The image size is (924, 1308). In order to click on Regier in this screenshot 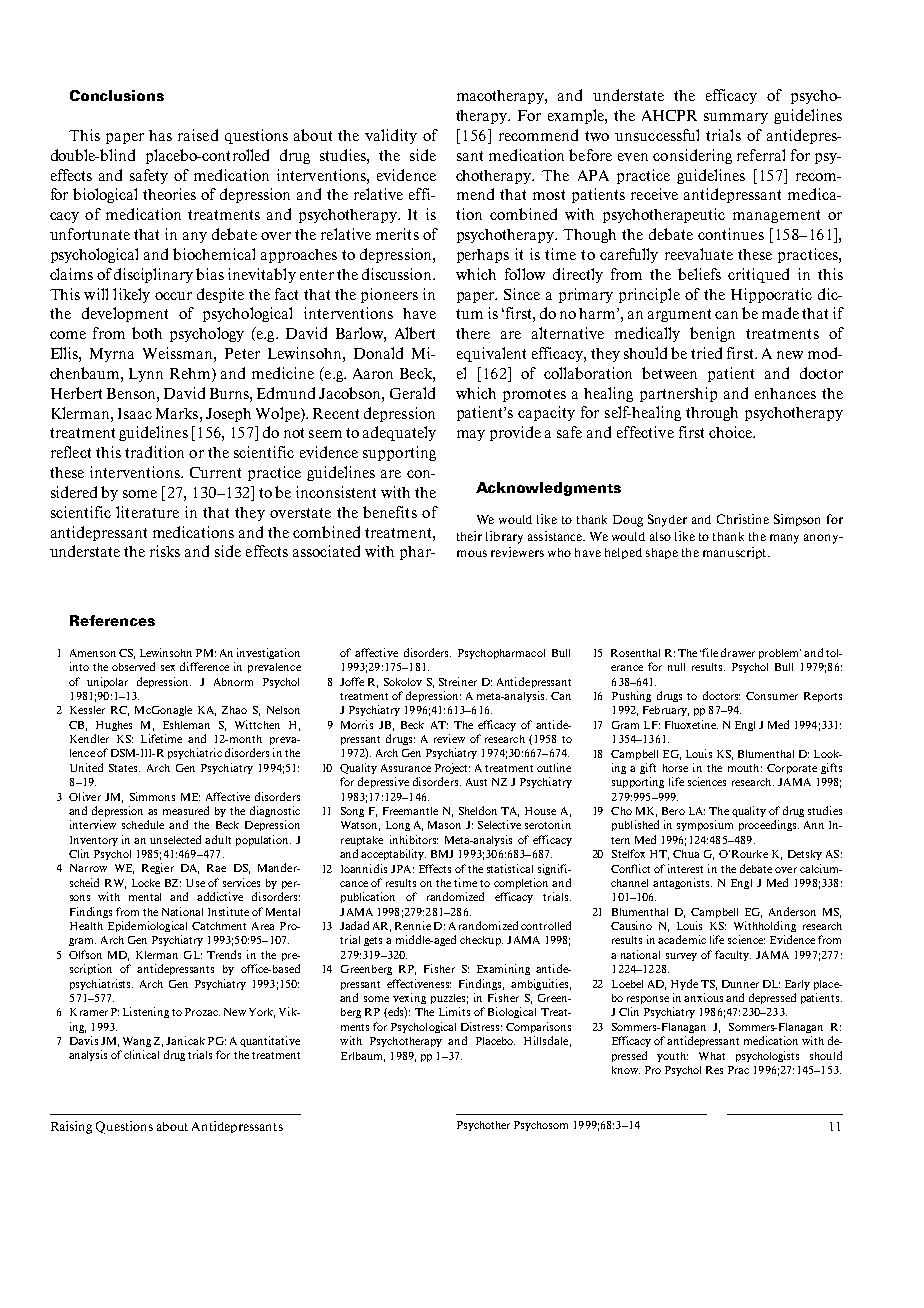, I will do `click(158, 868)`.
